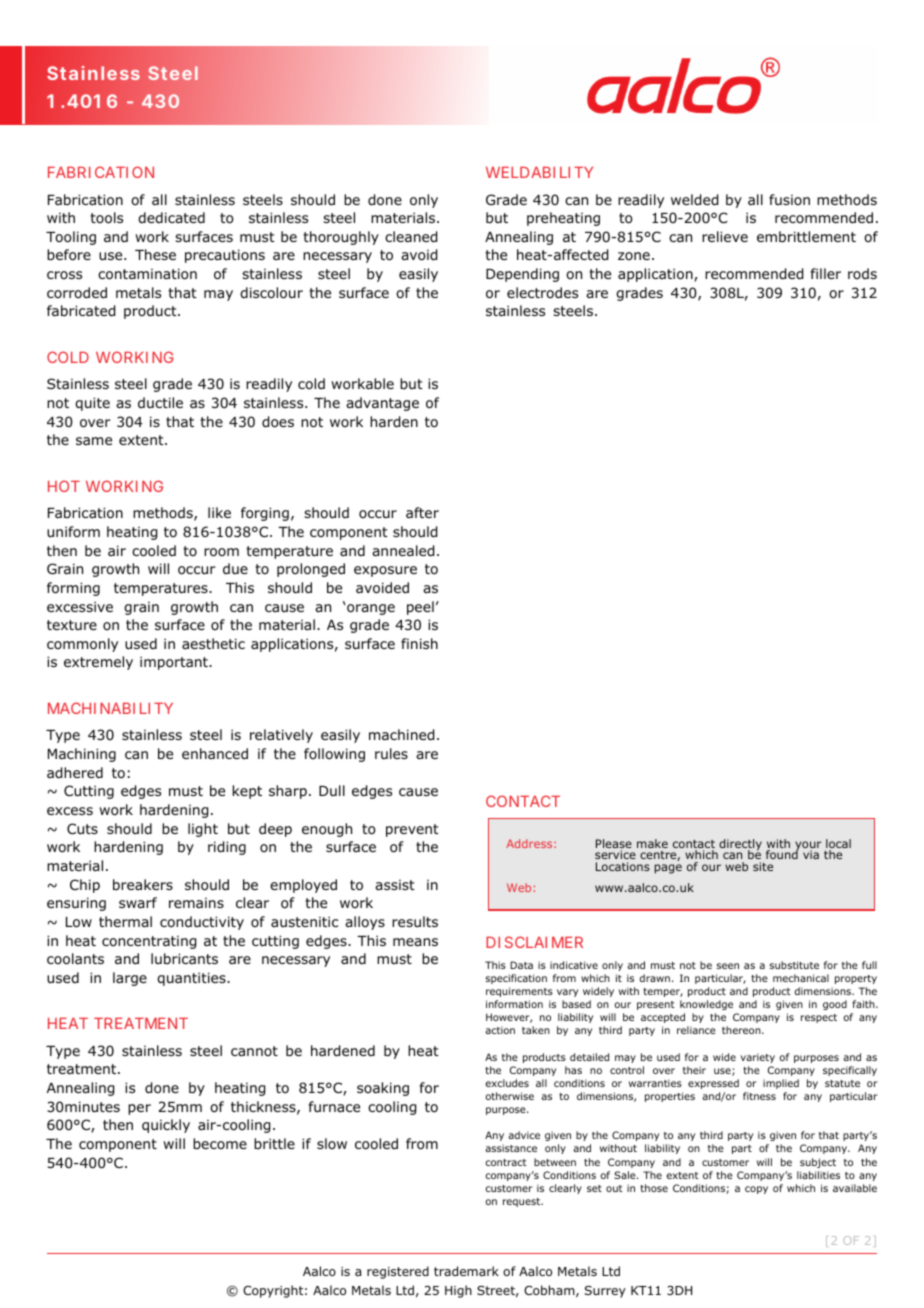 The height and width of the page is (1308, 924). Describe the element at coordinates (220, 1143) in the page. I see `become` at that location.
